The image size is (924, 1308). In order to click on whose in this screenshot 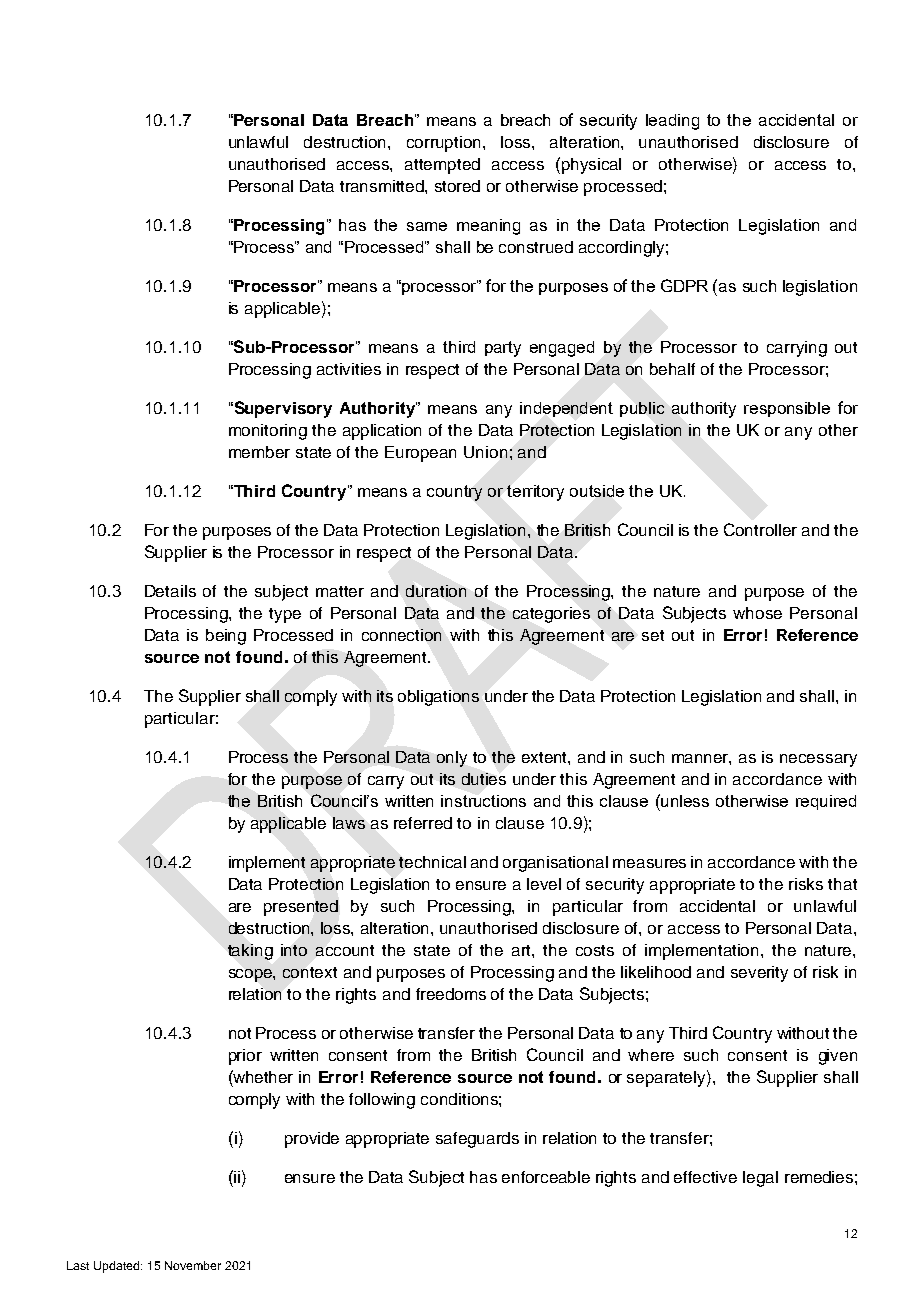, I will do `click(757, 613)`.
